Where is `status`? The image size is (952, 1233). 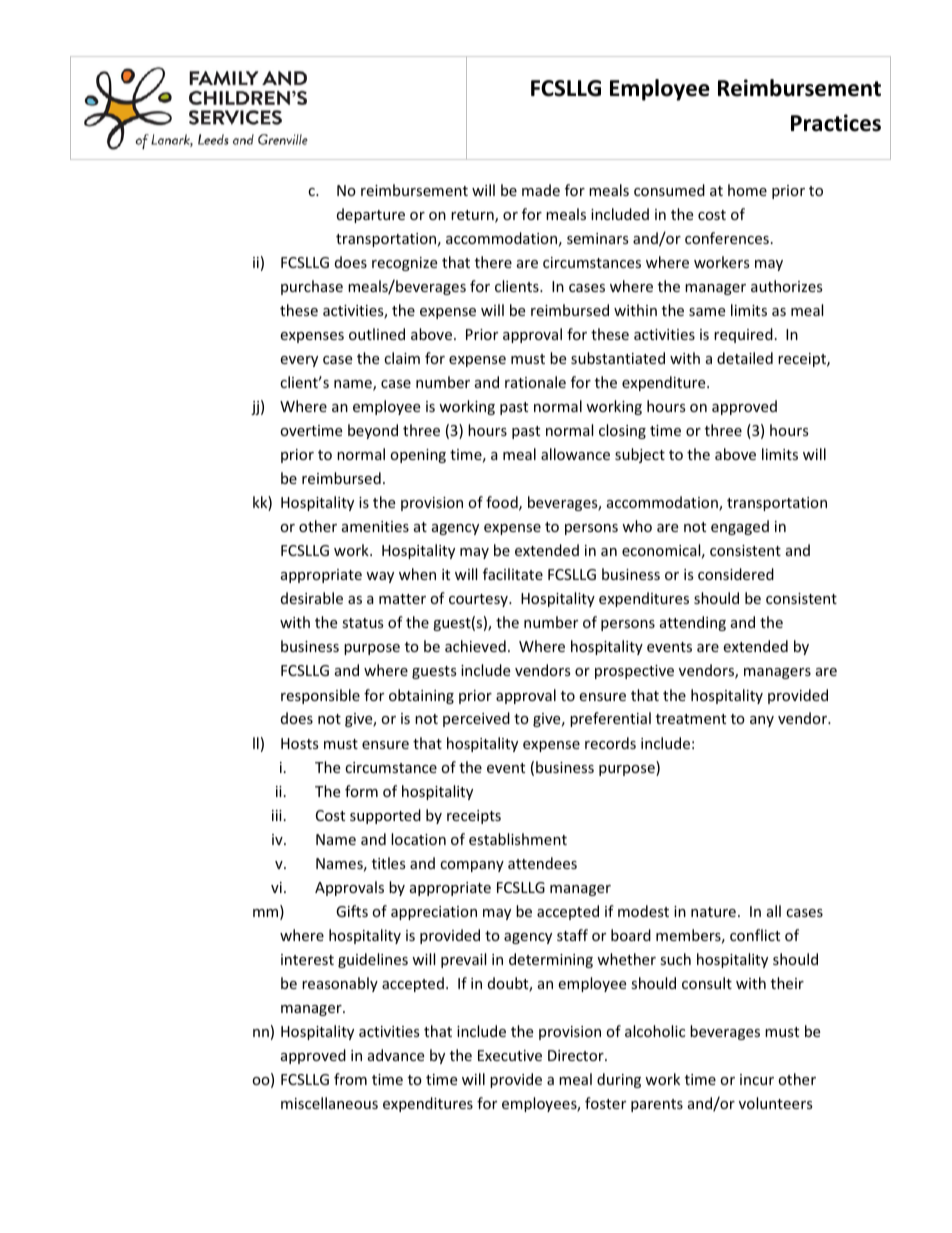
status is located at coordinates (363, 623).
